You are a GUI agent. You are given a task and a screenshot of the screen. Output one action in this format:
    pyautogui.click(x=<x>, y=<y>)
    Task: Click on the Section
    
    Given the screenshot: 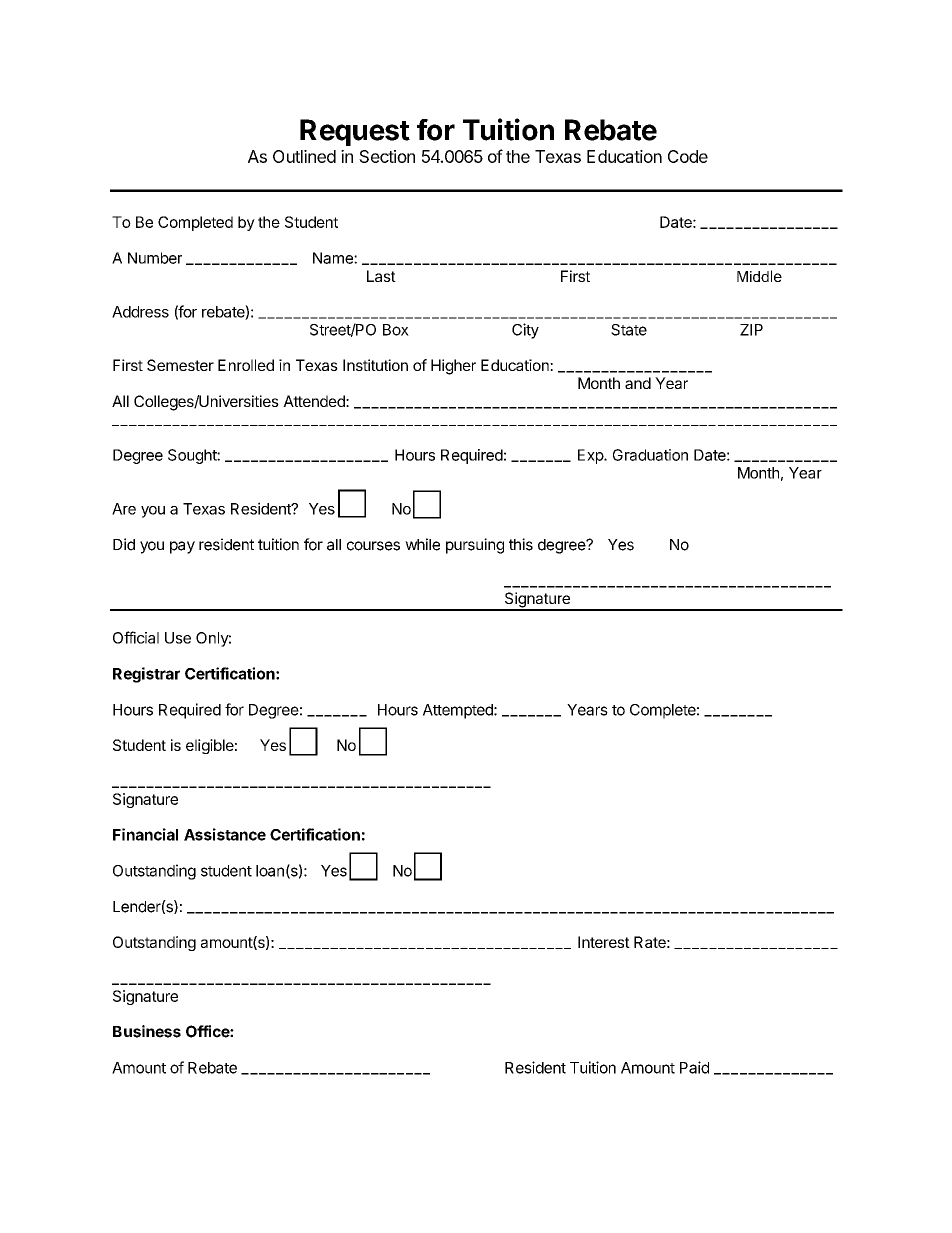 What is the action you would take?
    pyautogui.click(x=387, y=156)
